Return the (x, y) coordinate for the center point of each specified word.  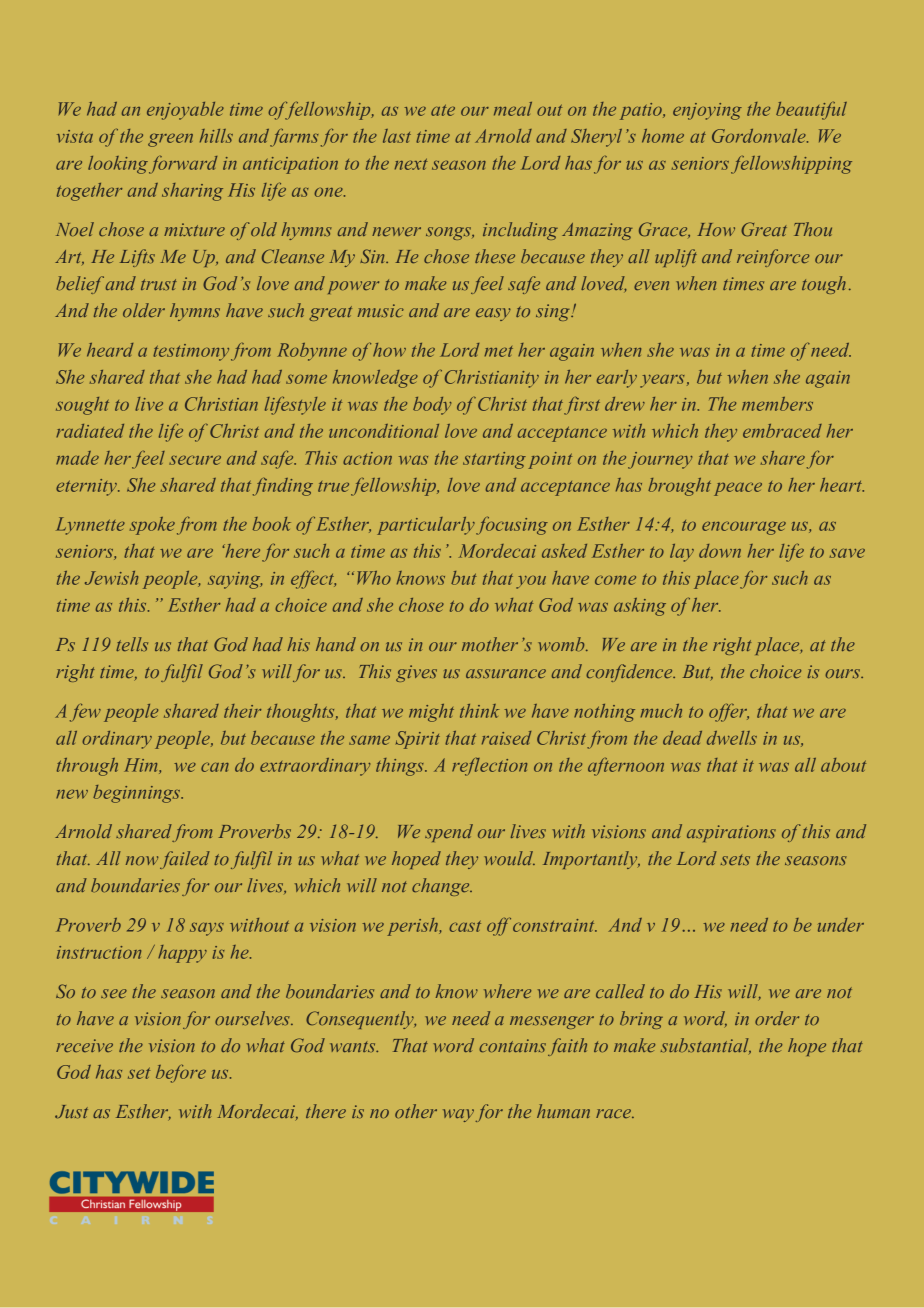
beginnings (137, 794)
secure (195, 460)
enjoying (707, 111)
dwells (732, 738)
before (181, 1073)
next (411, 164)
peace (738, 489)
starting (494, 460)
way (458, 1115)
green (170, 140)
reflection (489, 767)
